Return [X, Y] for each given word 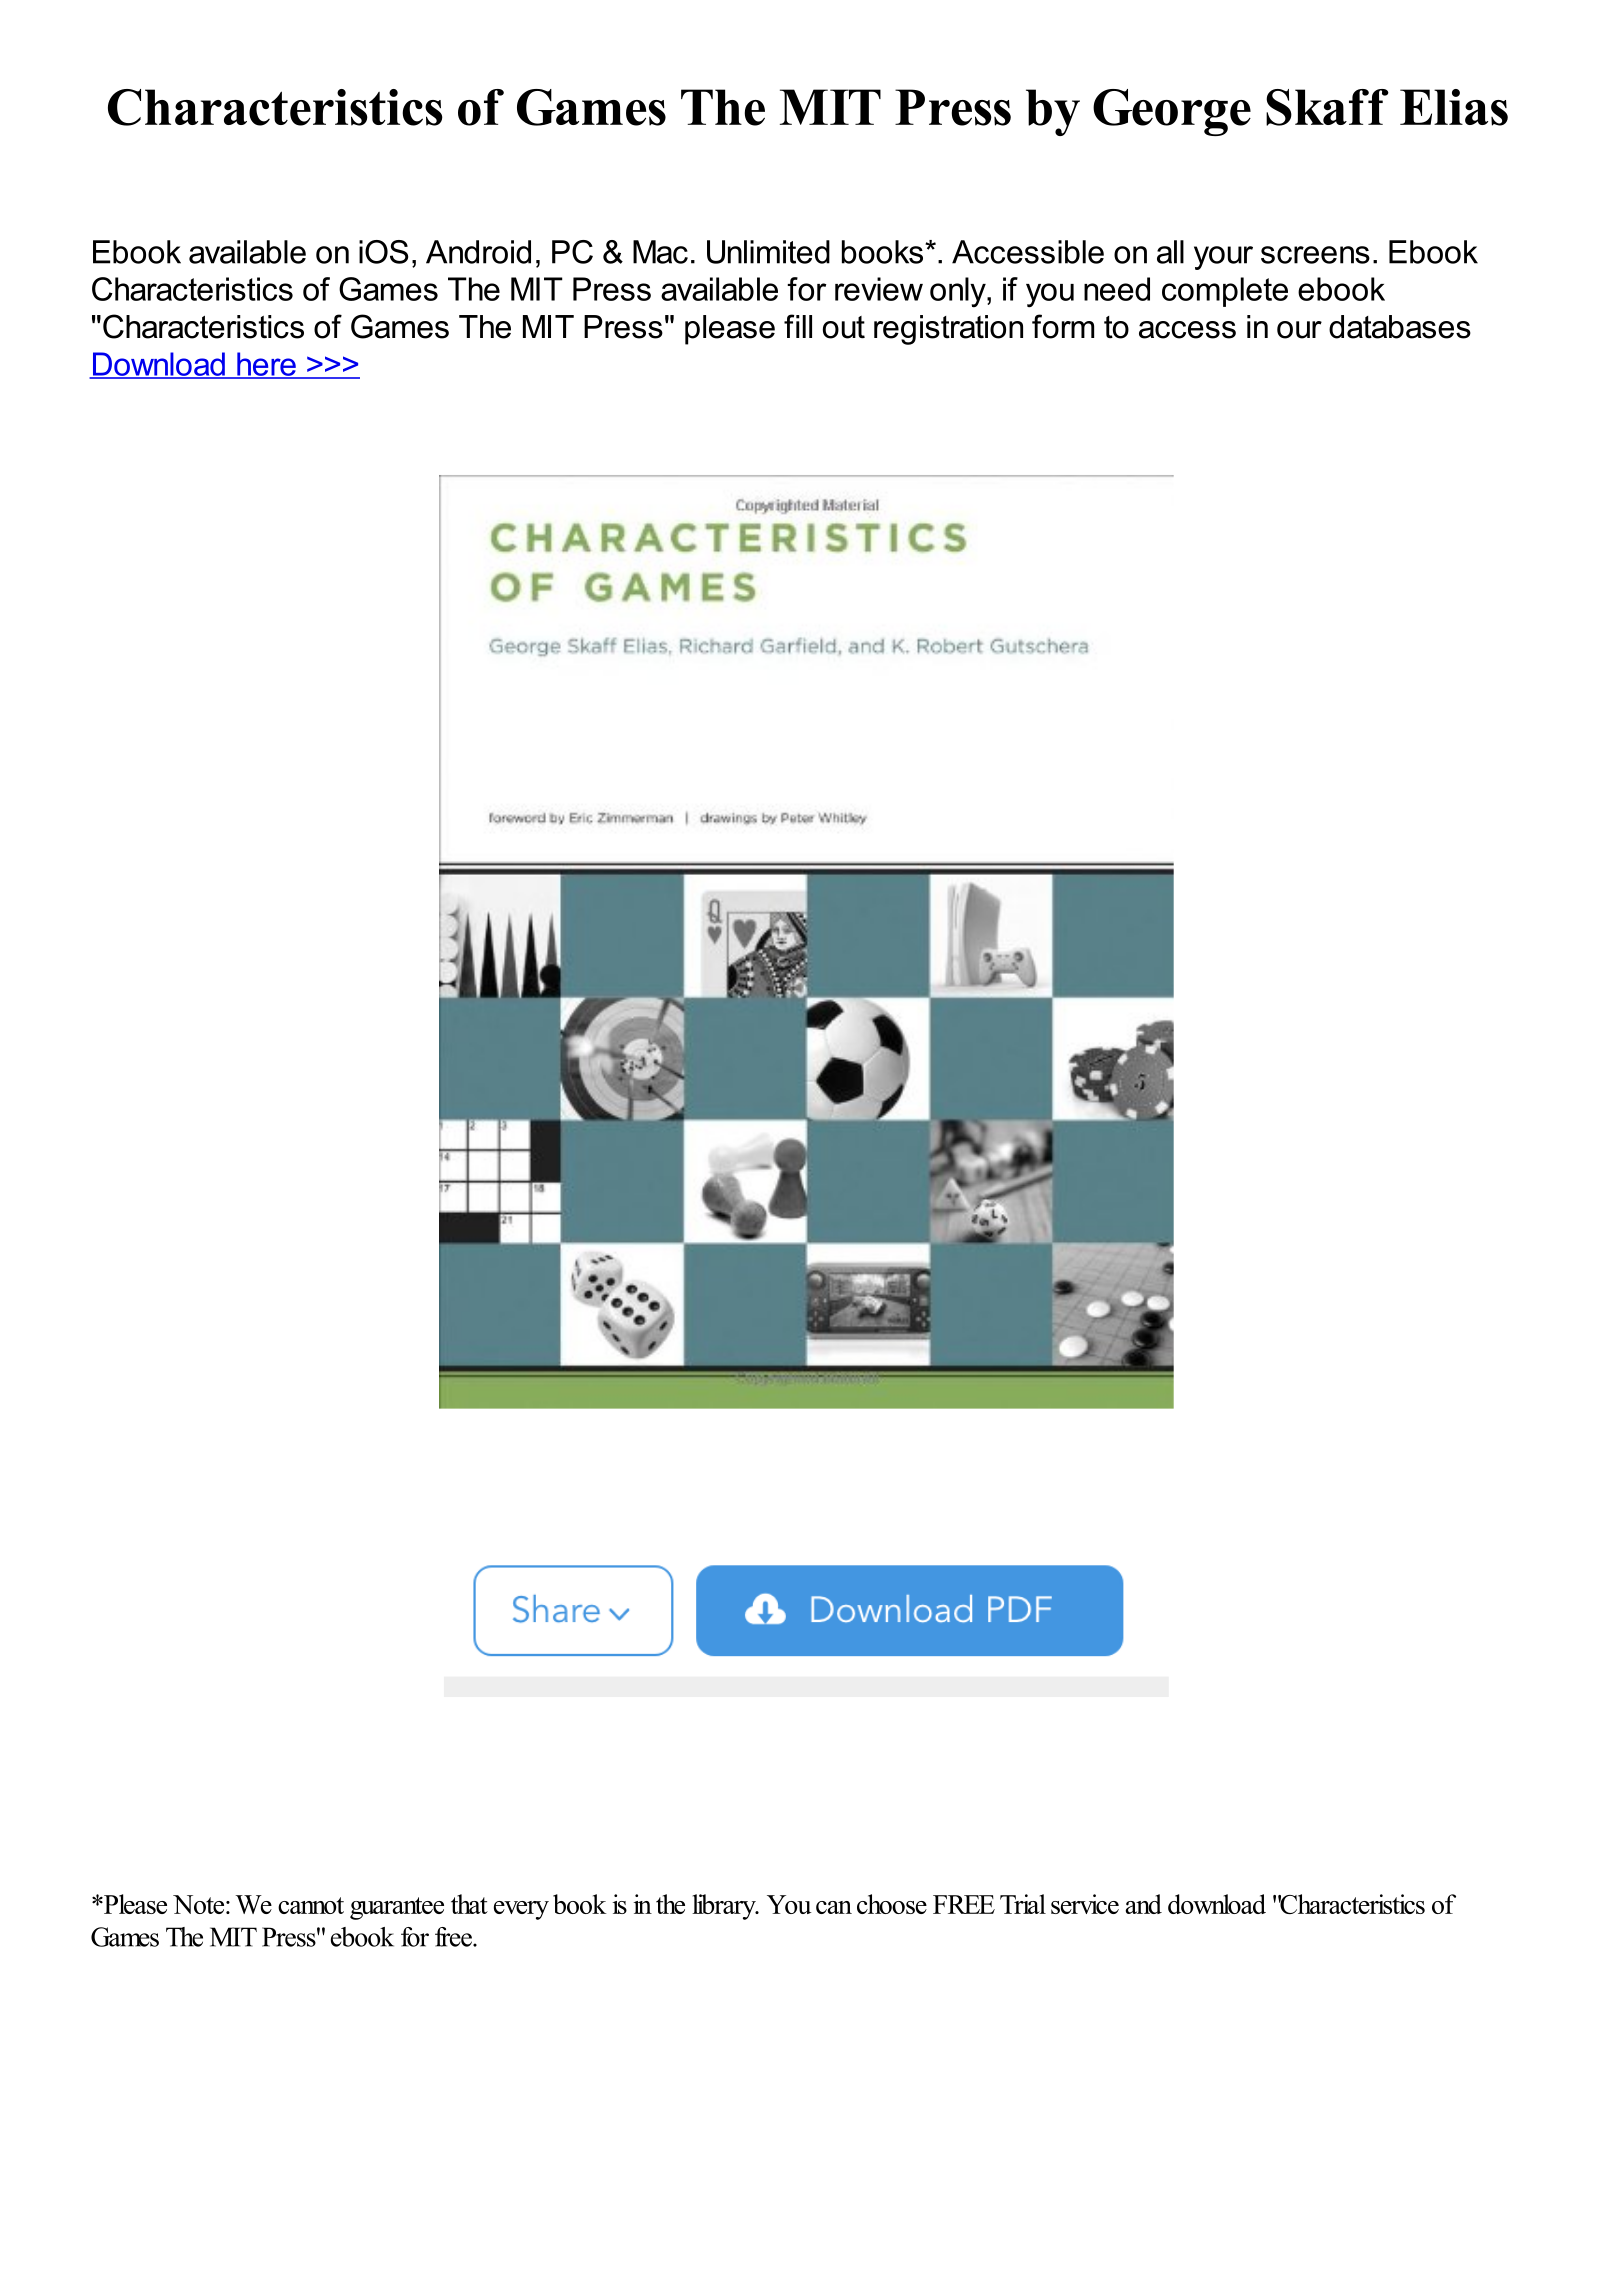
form [1063, 326]
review [879, 289]
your [1223, 258]
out [844, 327]
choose [892, 1904]
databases [1400, 327]
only [959, 292]
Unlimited [768, 252]
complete [1225, 292]
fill [798, 326]
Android [478, 252]
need [1117, 289]
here [266, 365]
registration [948, 330]
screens [1315, 255]
